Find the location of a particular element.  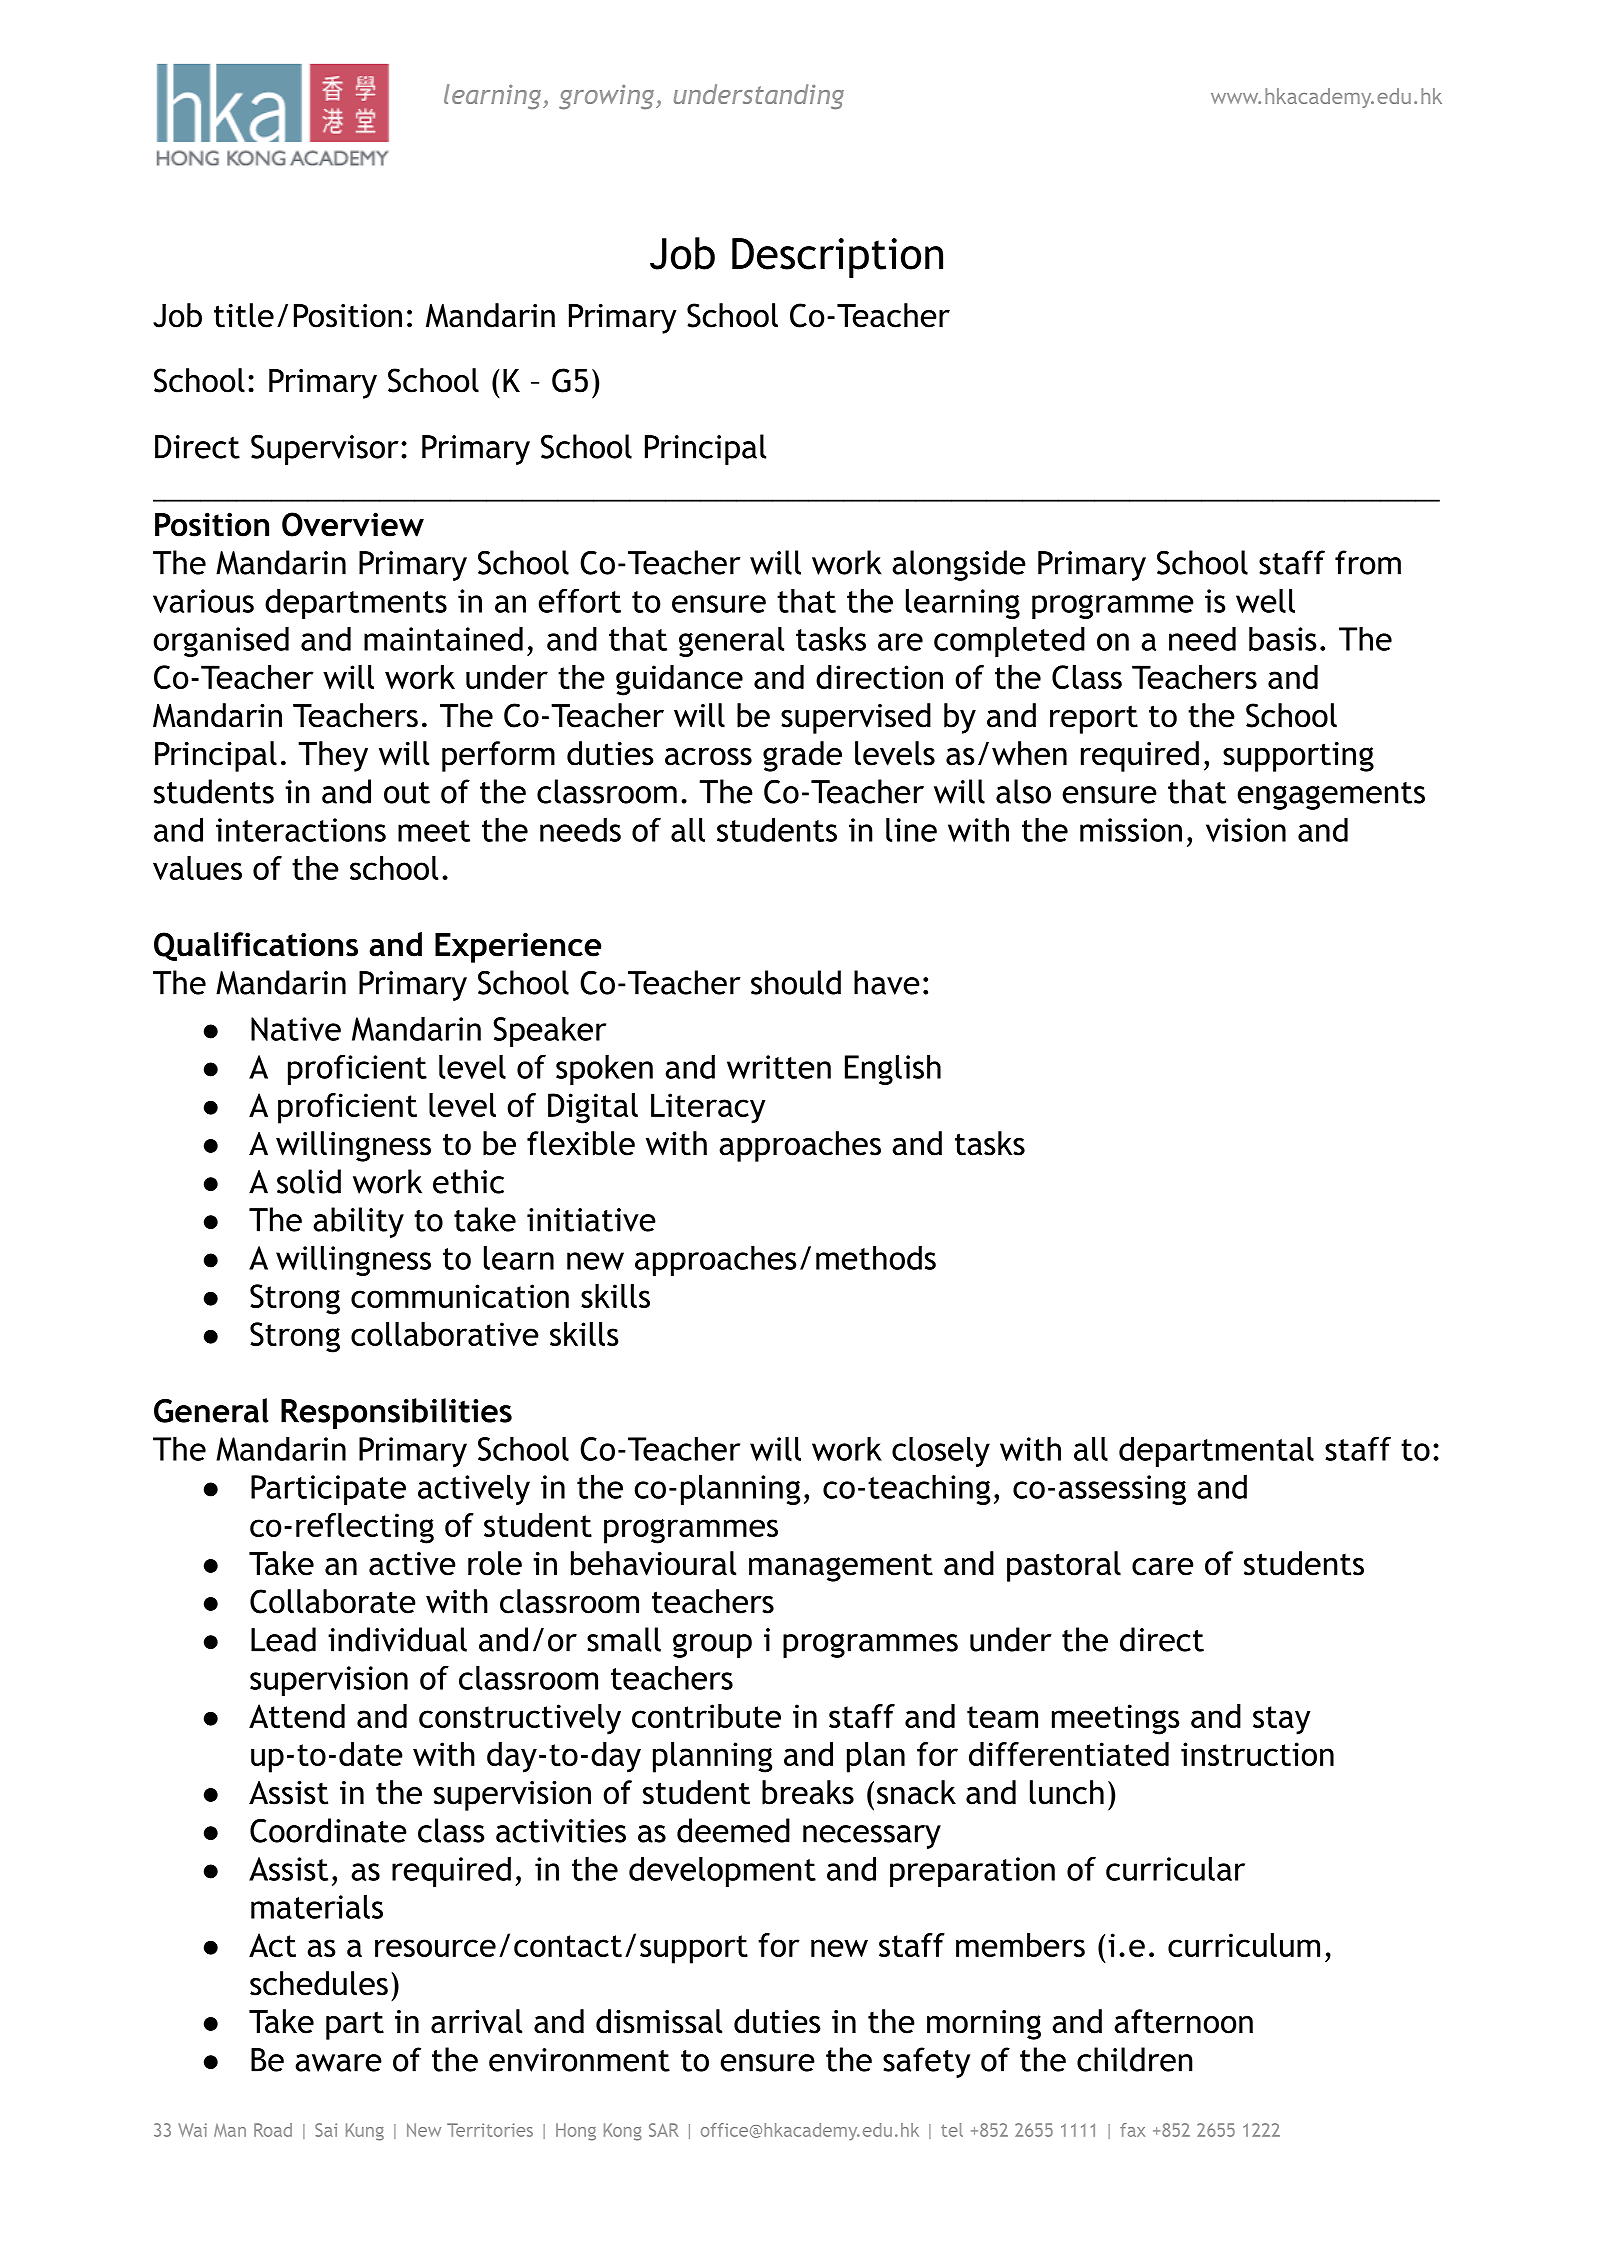

stay is located at coordinates (1282, 1720).
